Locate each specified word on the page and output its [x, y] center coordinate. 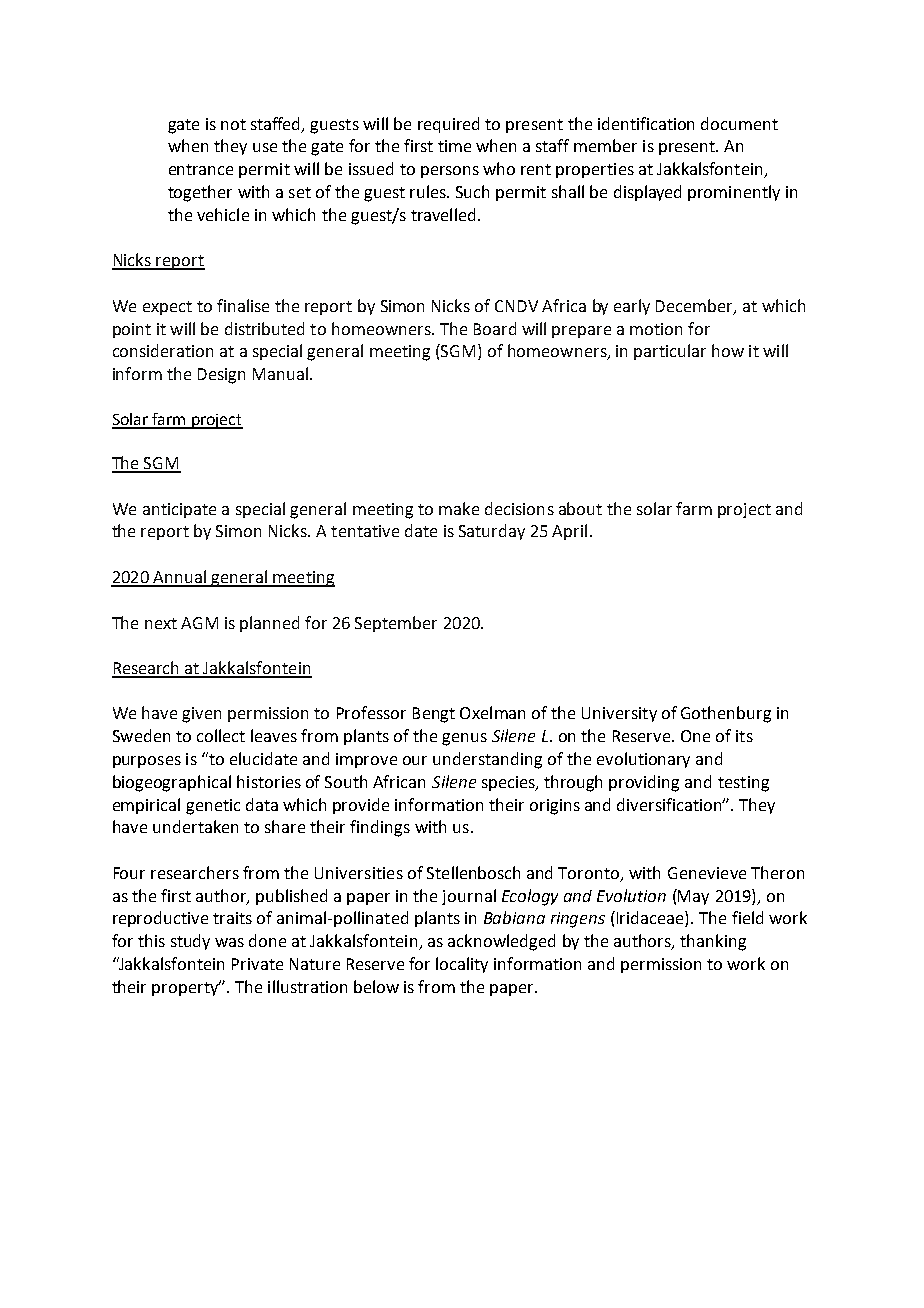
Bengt [434, 715]
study [190, 942]
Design [221, 376]
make [459, 508]
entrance [201, 169]
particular [670, 352]
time [454, 146]
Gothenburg [726, 714]
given [201, 715]
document [739, 123]
